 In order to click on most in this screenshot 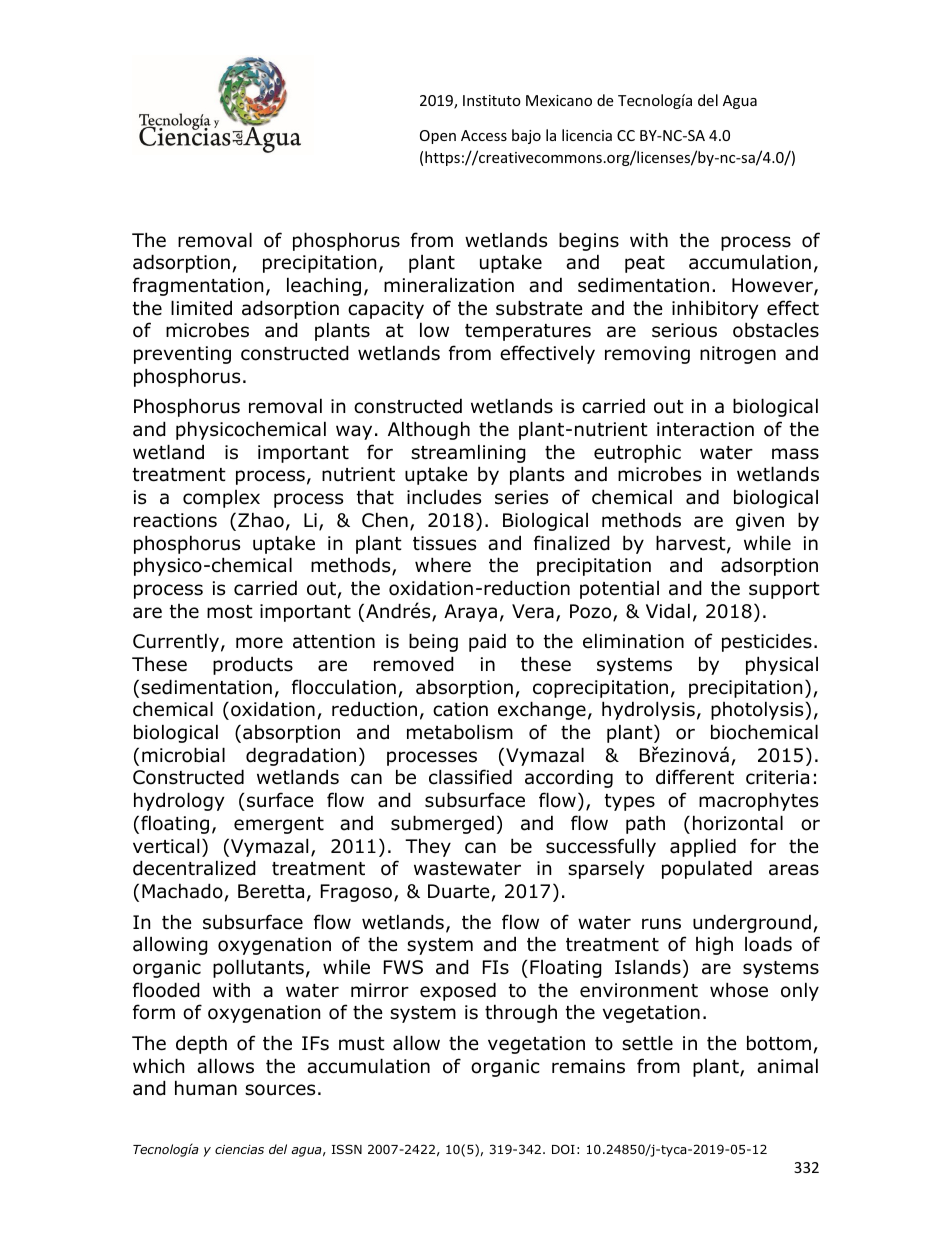, I will do `click(230, 612)`.
